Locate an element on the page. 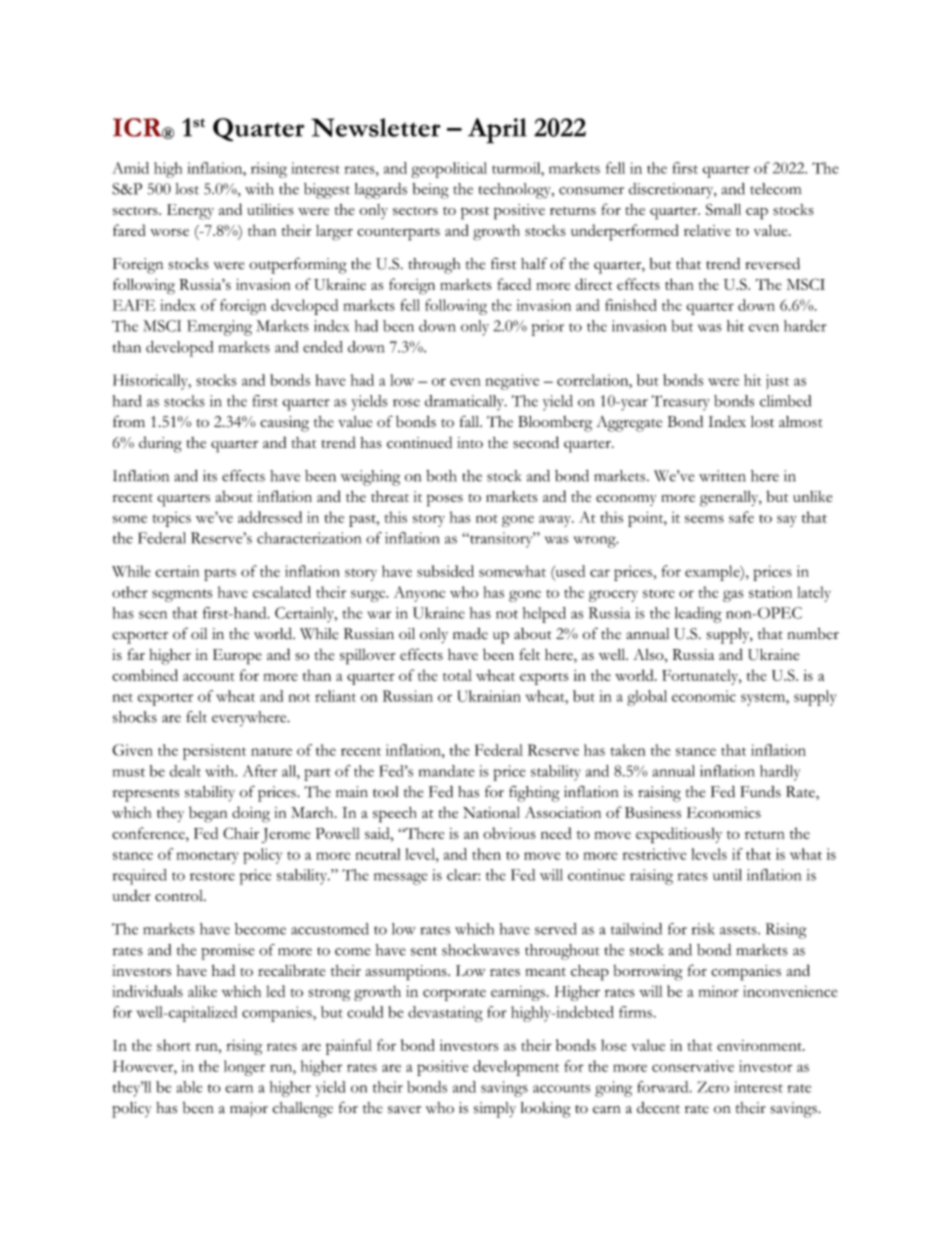 Image resolution: width=952 pixels, height=1233 pixels. able is located at coordinates (189, 1087).
